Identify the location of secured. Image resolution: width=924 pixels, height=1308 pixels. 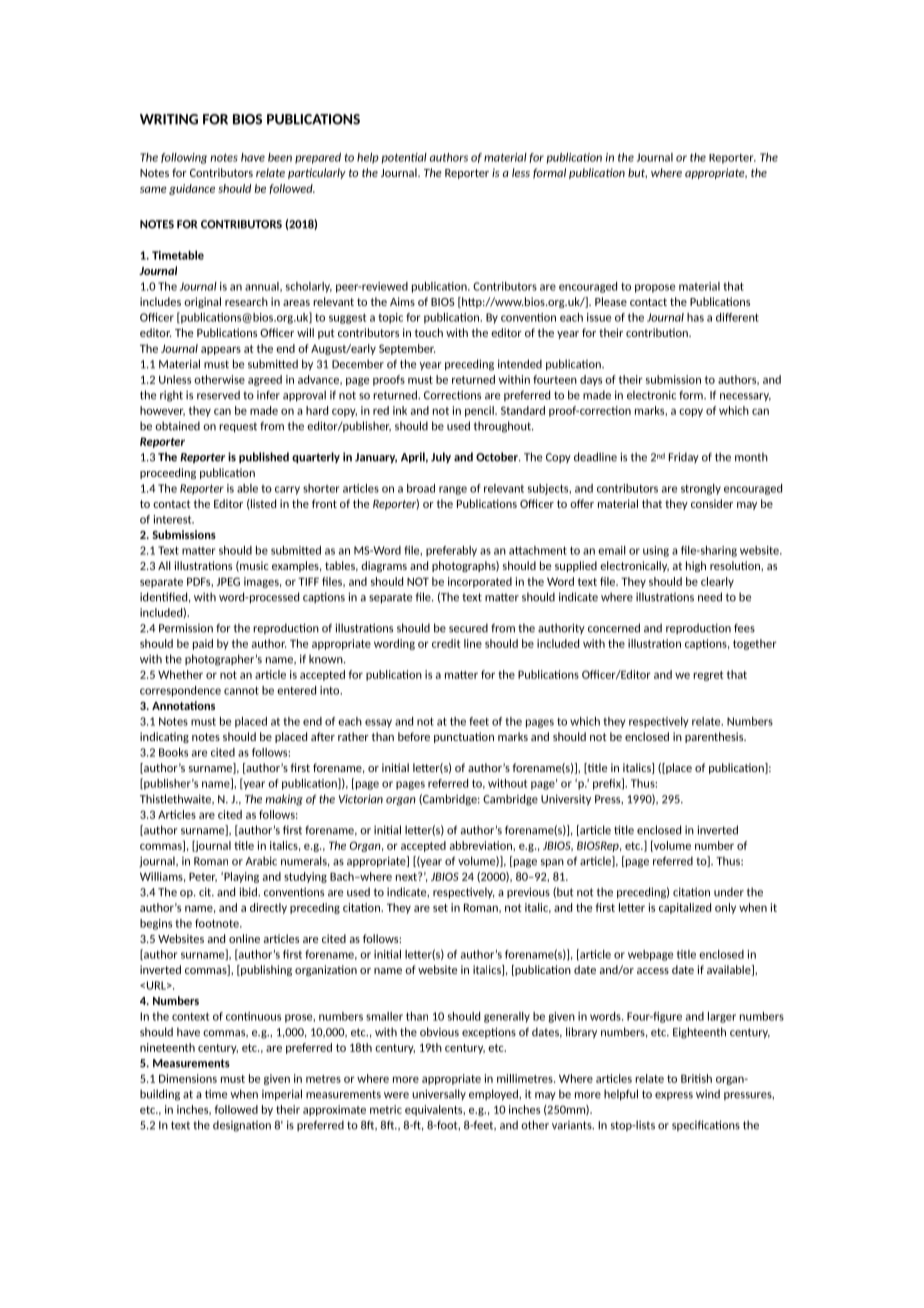
(468, 628).
